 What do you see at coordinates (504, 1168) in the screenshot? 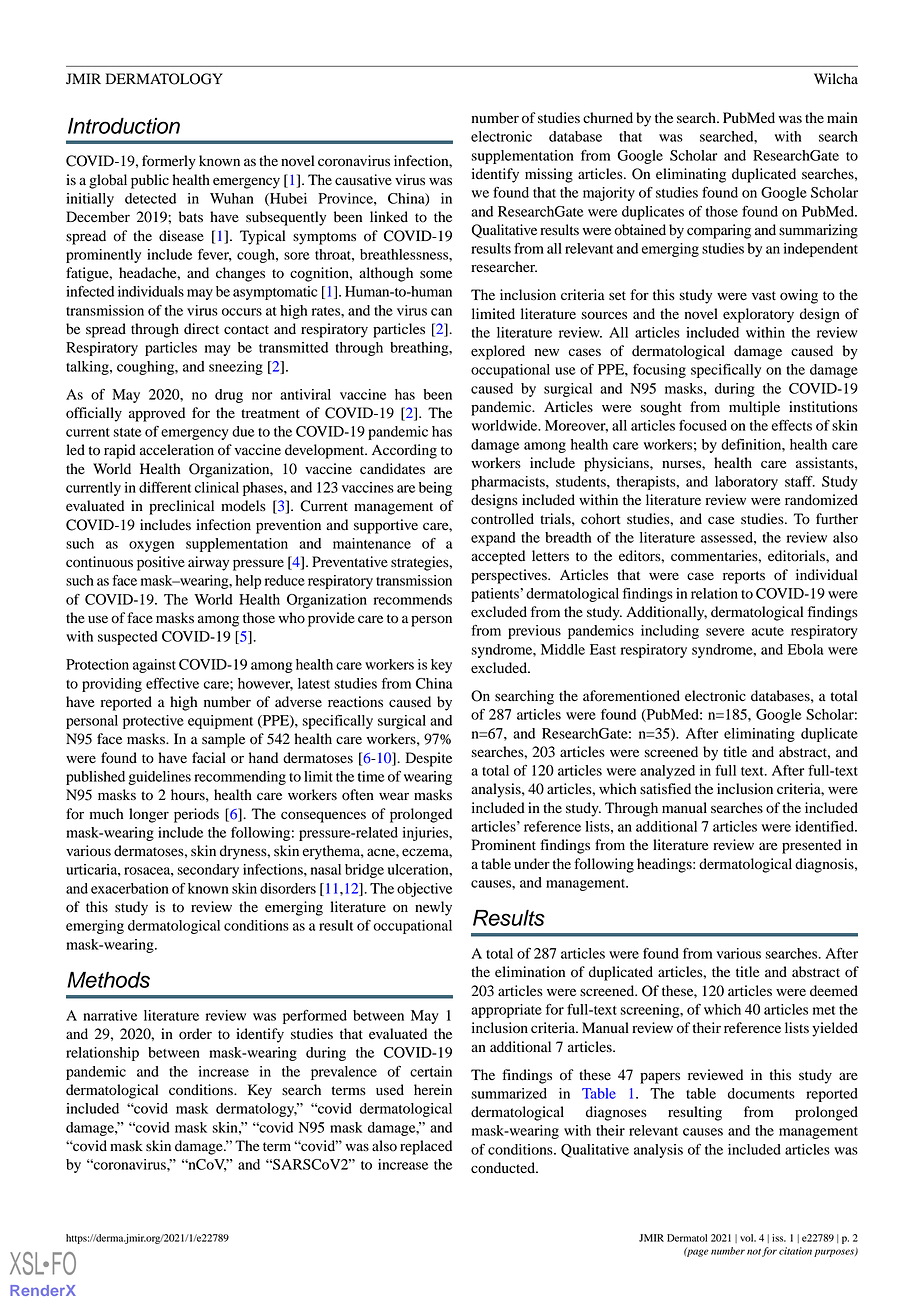
I see `conducted` at bounding box center [504, 1168].
